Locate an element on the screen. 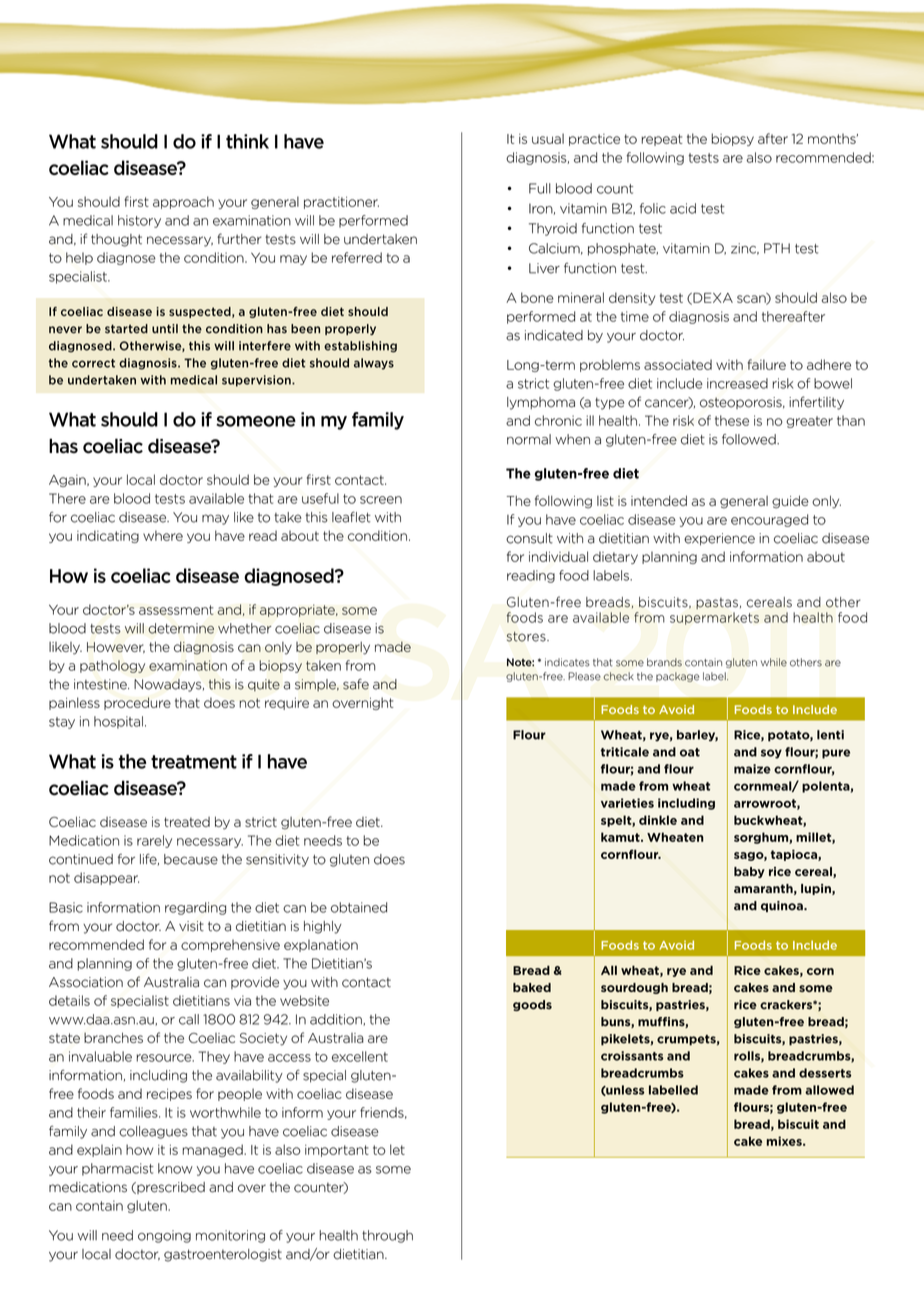 The height and width of the screenshot is (1308, 924). acid is located at coordinates (683, 208).
